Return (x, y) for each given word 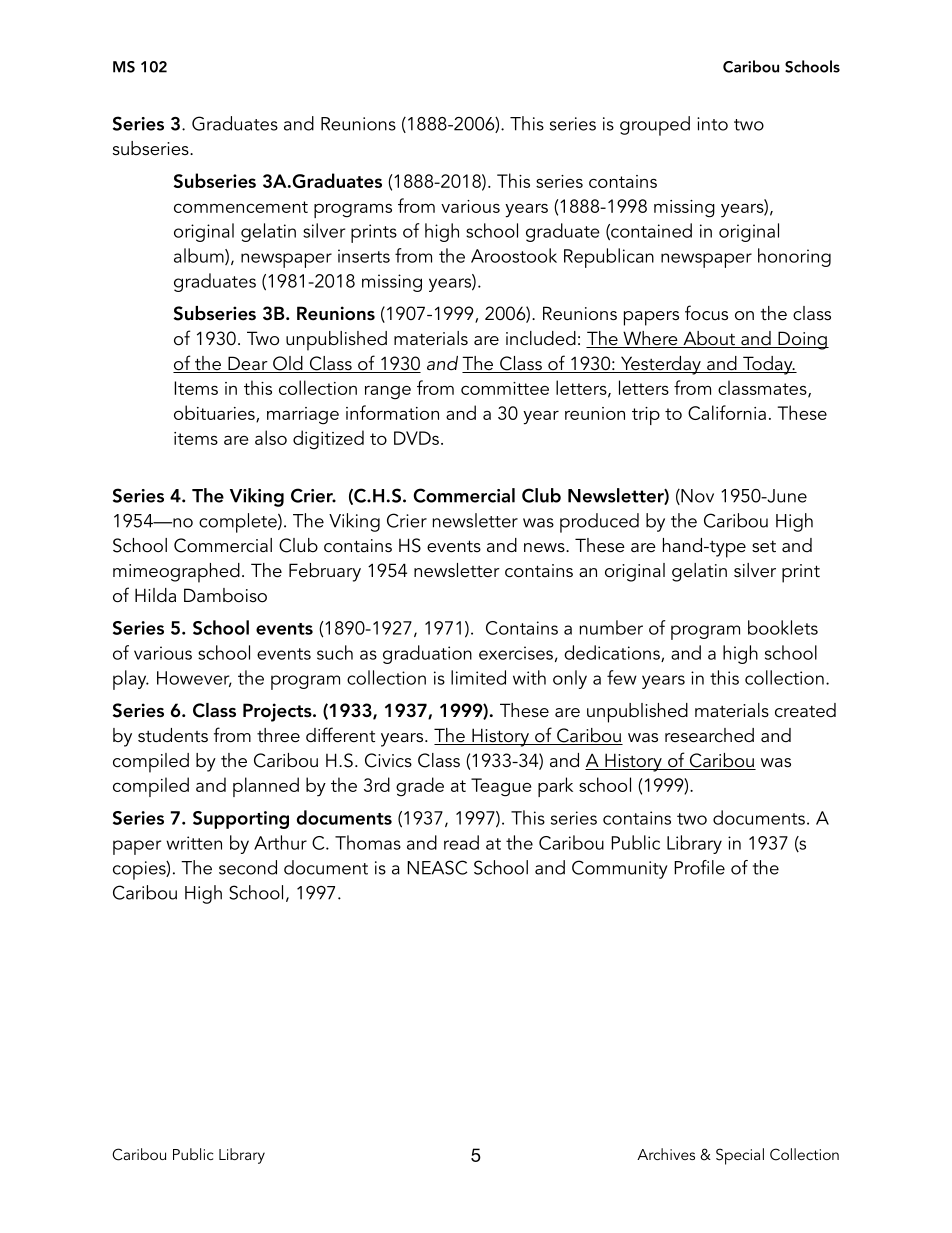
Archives (666, 1154)
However (194, 679)
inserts (364, 256)
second (248, 867)
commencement (241, 207)
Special (740, 1156)
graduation (427, 654)
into (712, 124)
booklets (783, 627)
